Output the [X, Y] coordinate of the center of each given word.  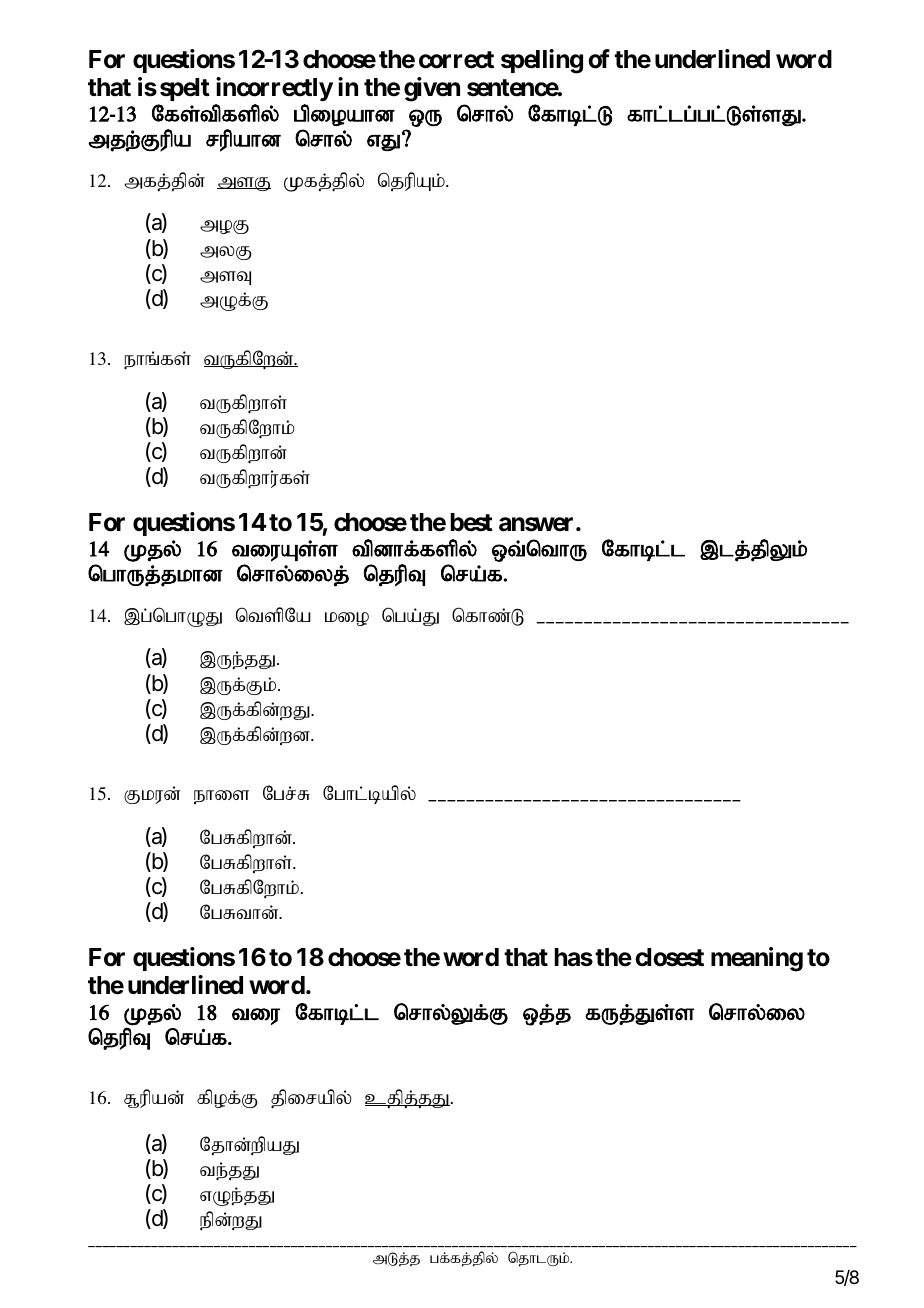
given [432, 89]
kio [347, 619]
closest [669, 957]
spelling [542, 61]
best [471, 522]
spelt [185, 89]
